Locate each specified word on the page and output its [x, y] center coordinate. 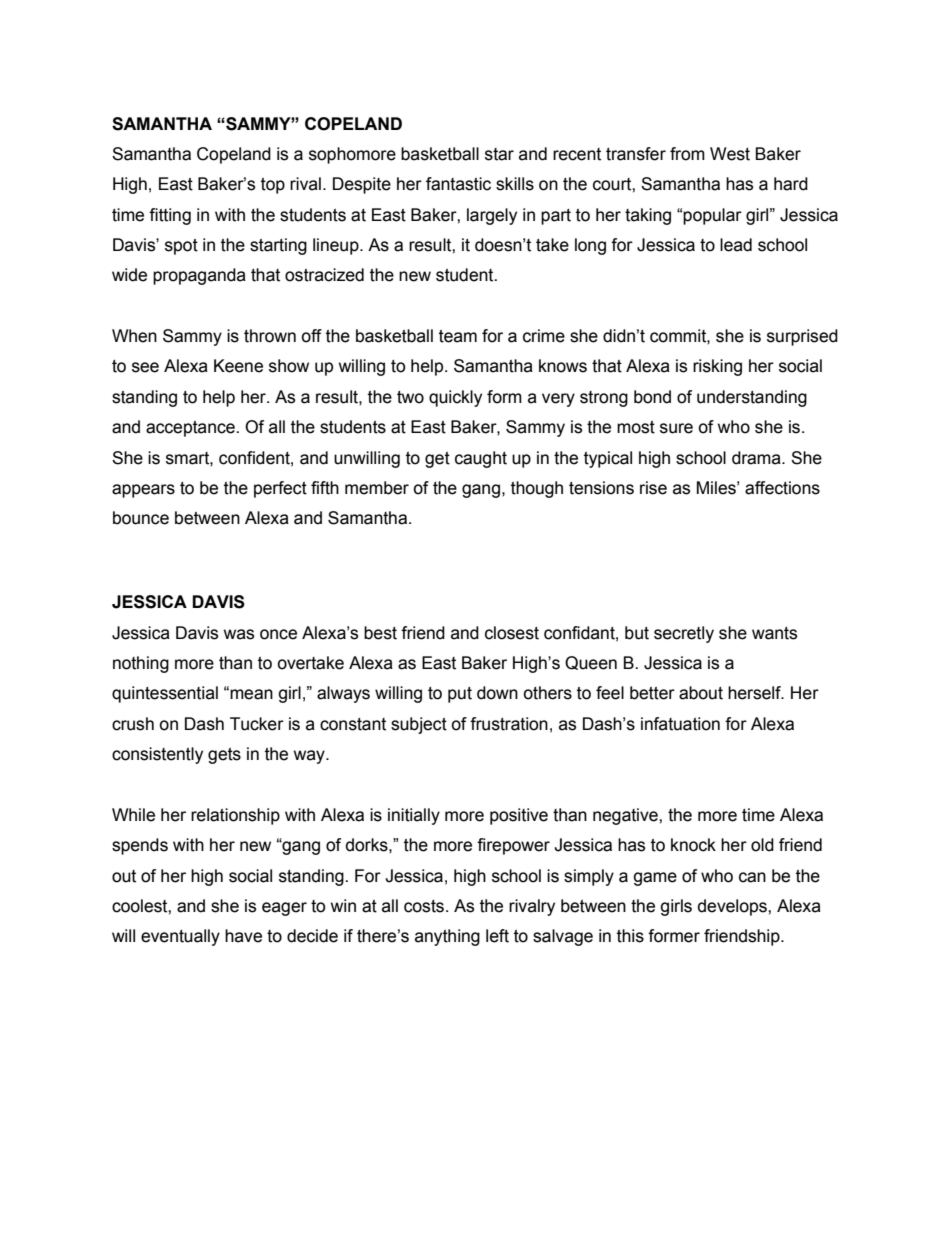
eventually [180, 937]
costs [424, 906]
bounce [141, 518]
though [537, 489]
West [730, 154]
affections [782, 488]
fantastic [458, 184]
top [273, 186]
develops [733, 907]
